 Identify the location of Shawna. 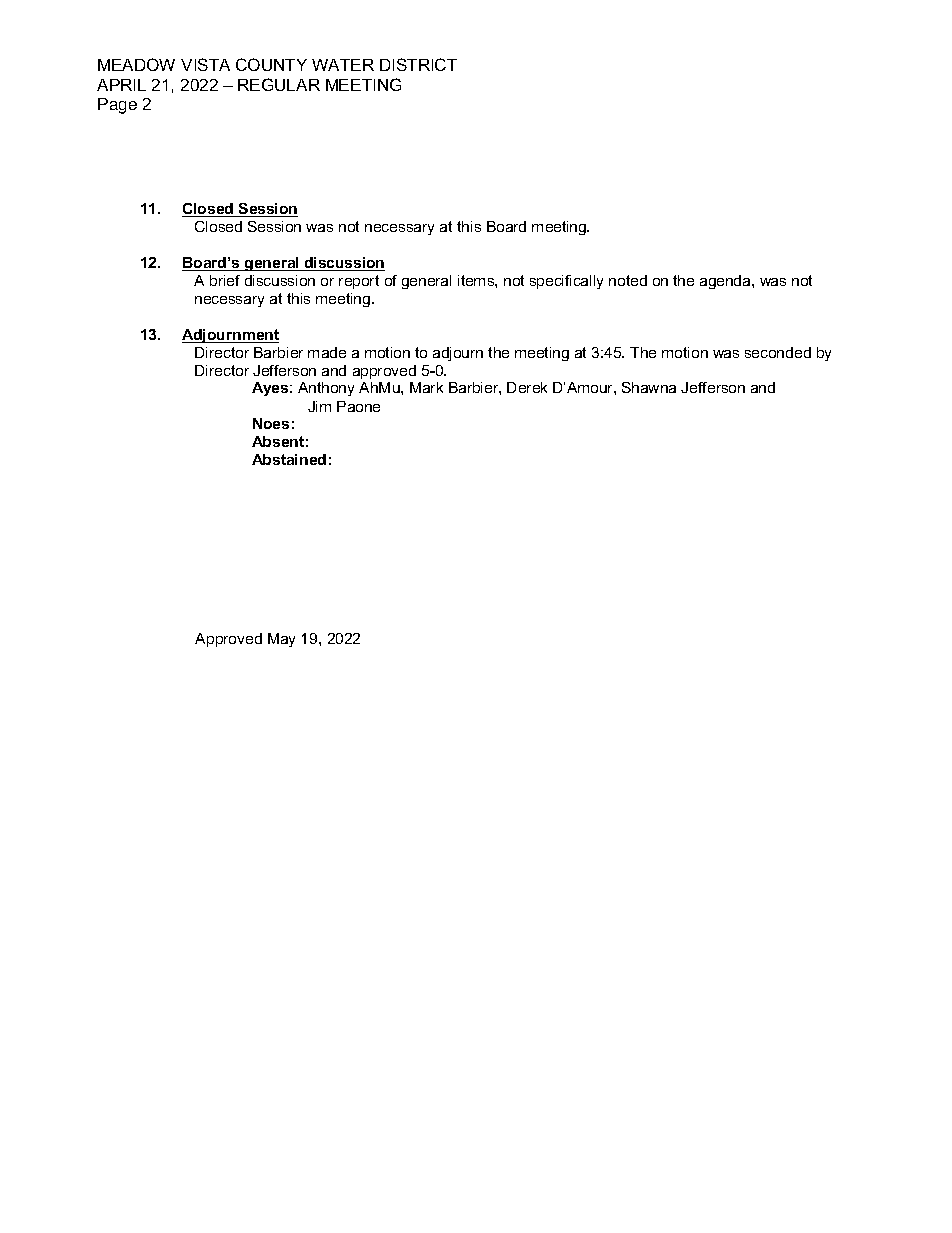
(649, 387).
